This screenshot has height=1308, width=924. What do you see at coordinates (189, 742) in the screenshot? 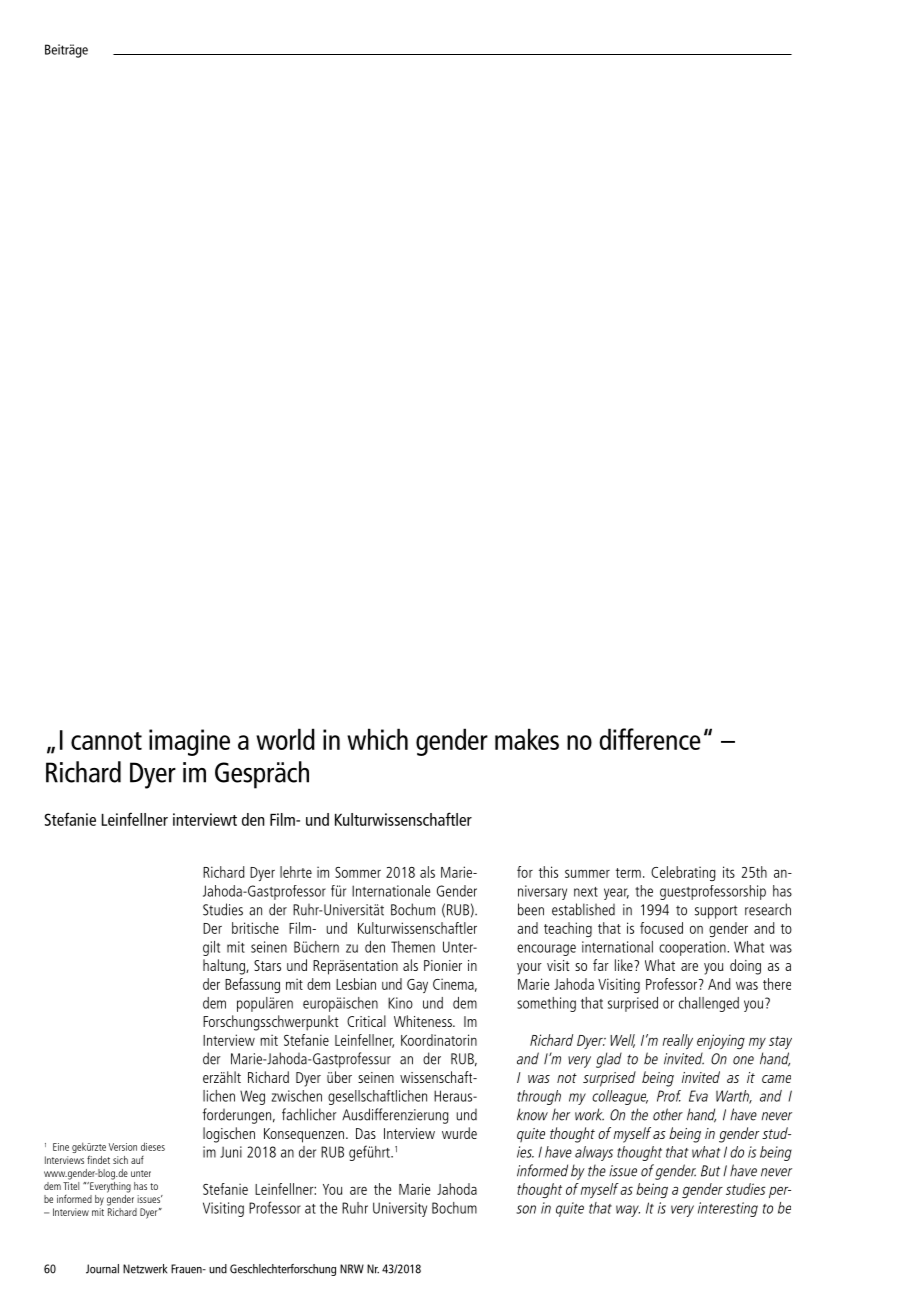
I see `imagine` at bounding box center [189, 742].
